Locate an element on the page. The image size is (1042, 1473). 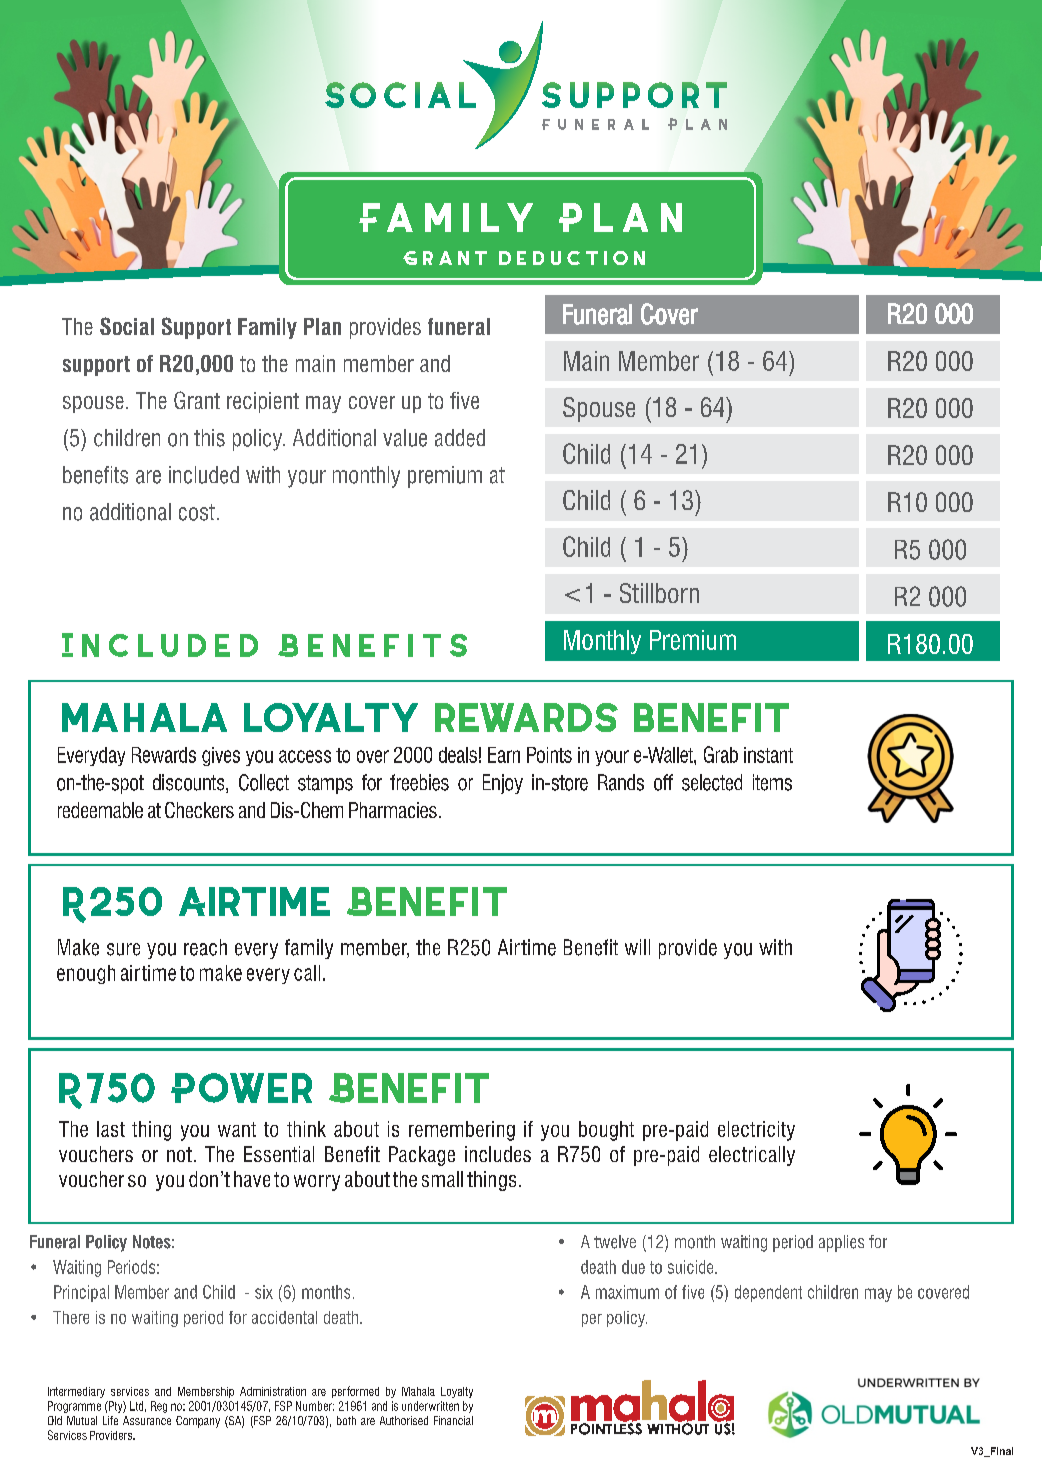
underwritten is located at coordinates (430, 1406).
